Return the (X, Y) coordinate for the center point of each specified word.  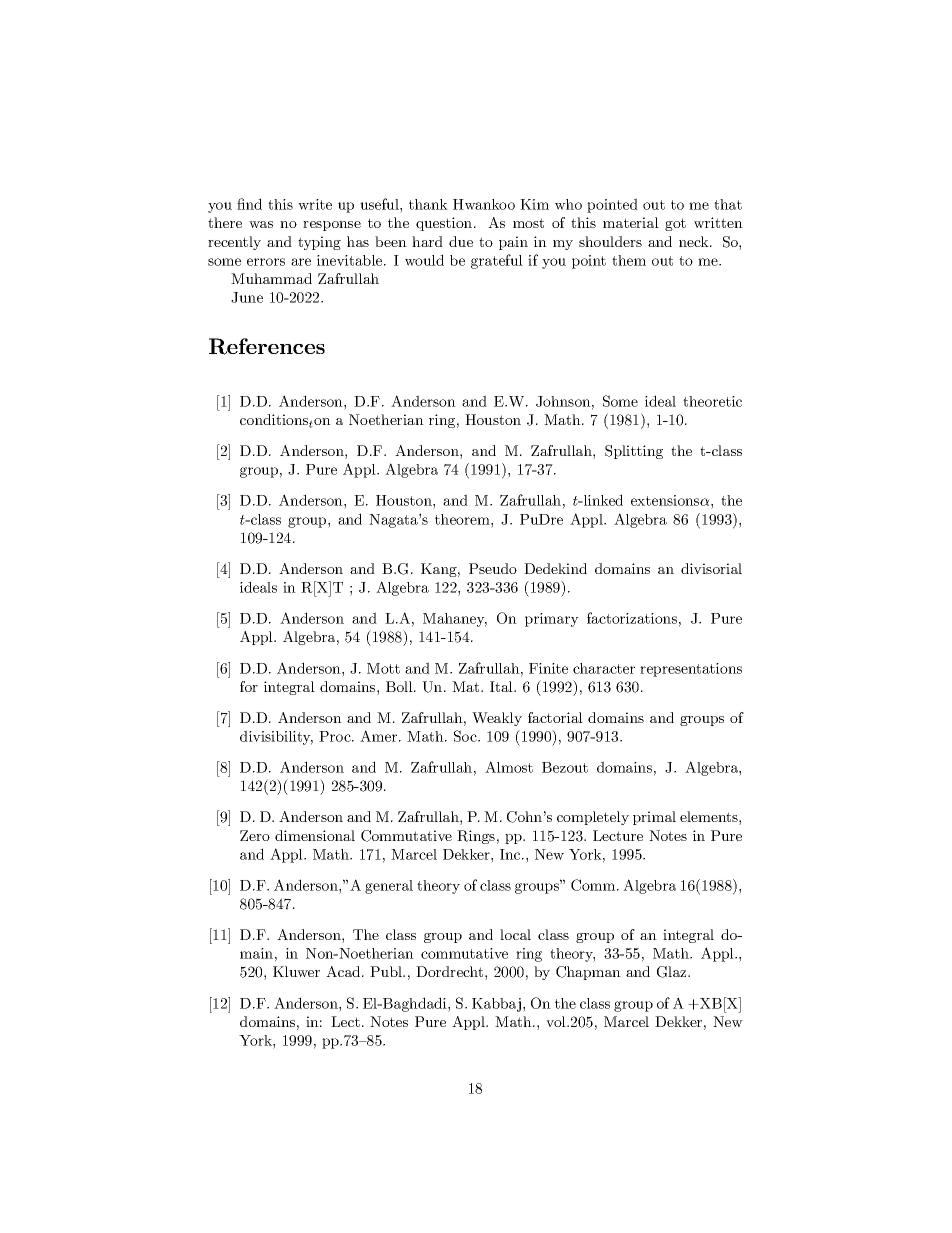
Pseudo (493, 568)
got (675, 224)
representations (691, 670)
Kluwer (296, 971)
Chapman (588, 973)
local (515, 934)
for (249, 686)
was (261, 224)
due (461, 241)
